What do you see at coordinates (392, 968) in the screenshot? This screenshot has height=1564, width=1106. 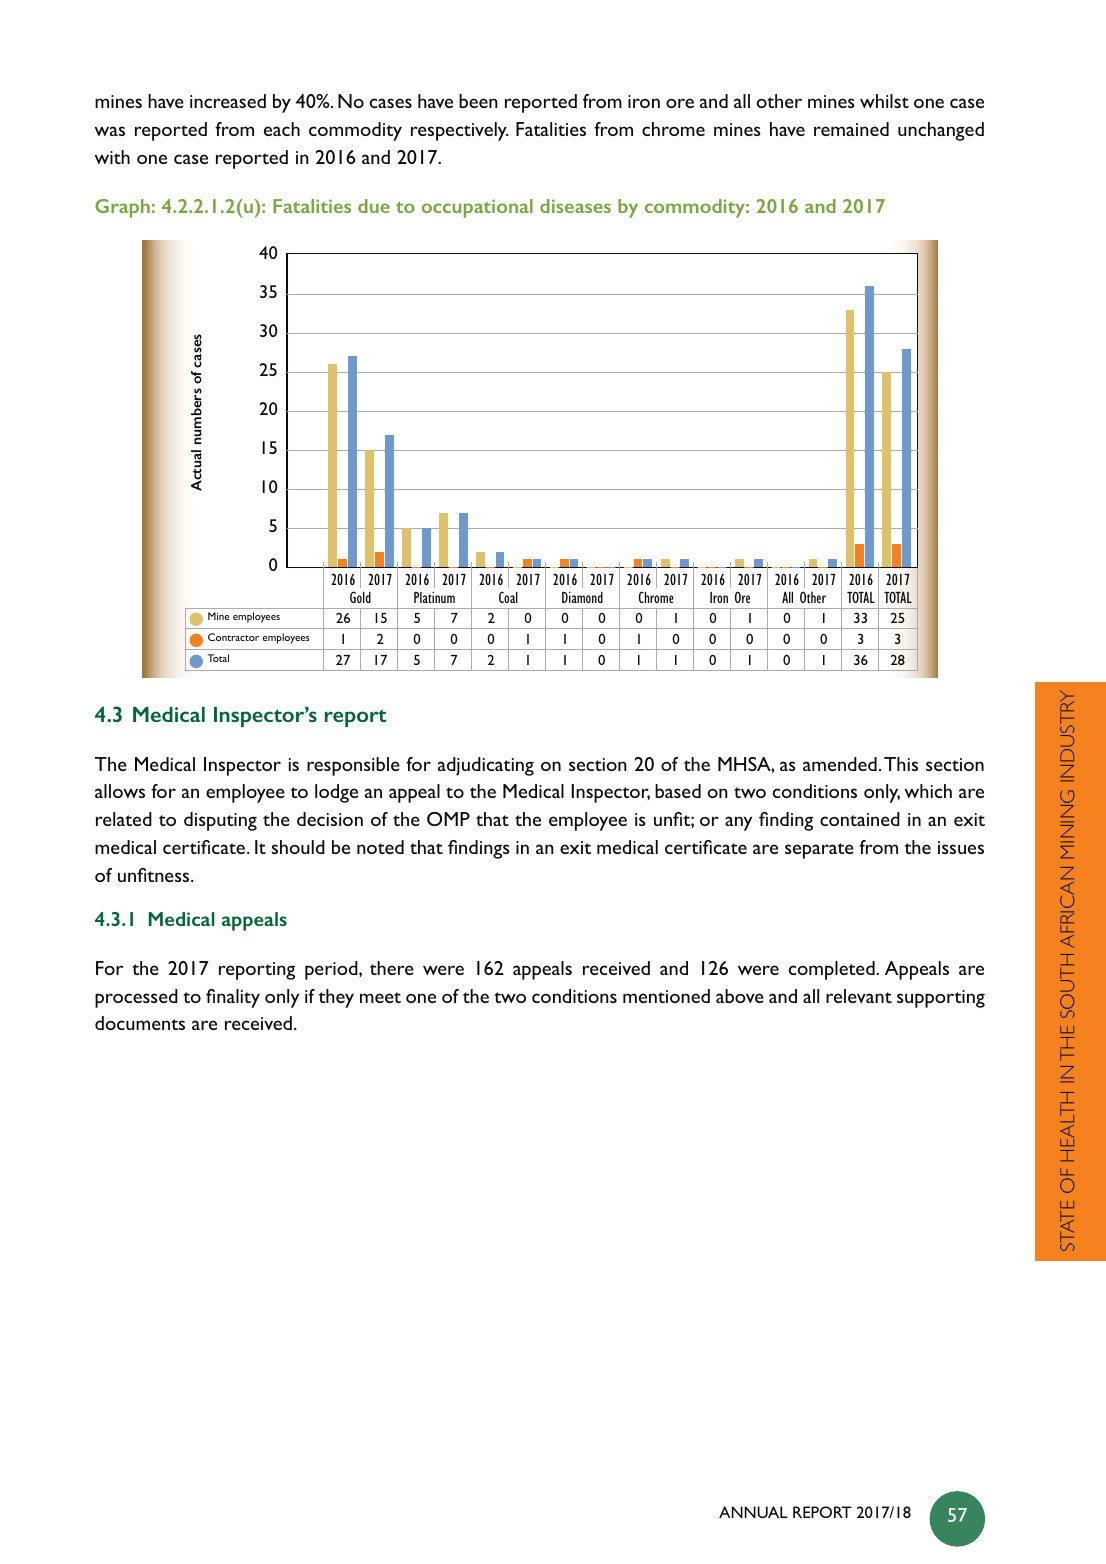 I see `there` at bounding box center [392, 968].
